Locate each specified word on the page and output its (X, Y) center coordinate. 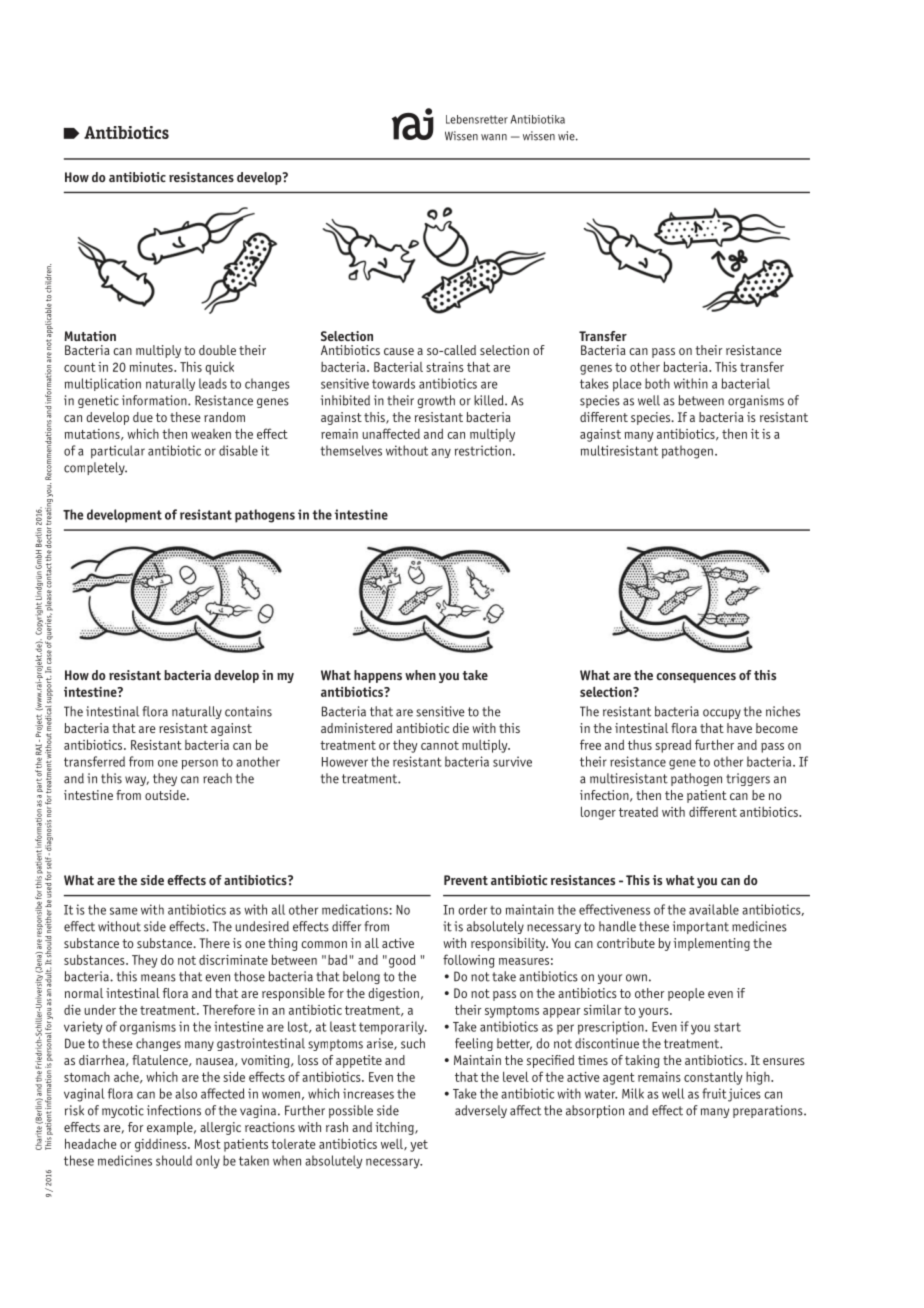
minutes (152, 367)
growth (436, 401)
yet (419, 1146)
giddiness (162, 1145)
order (472, 909)
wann (494, 137)
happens (378, 676)
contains (248, 711)
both (657, 383)
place (627, 385)
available (714, 909)
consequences (696, 678)
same (124, 911)
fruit (714, 1093)
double (217, 350)
